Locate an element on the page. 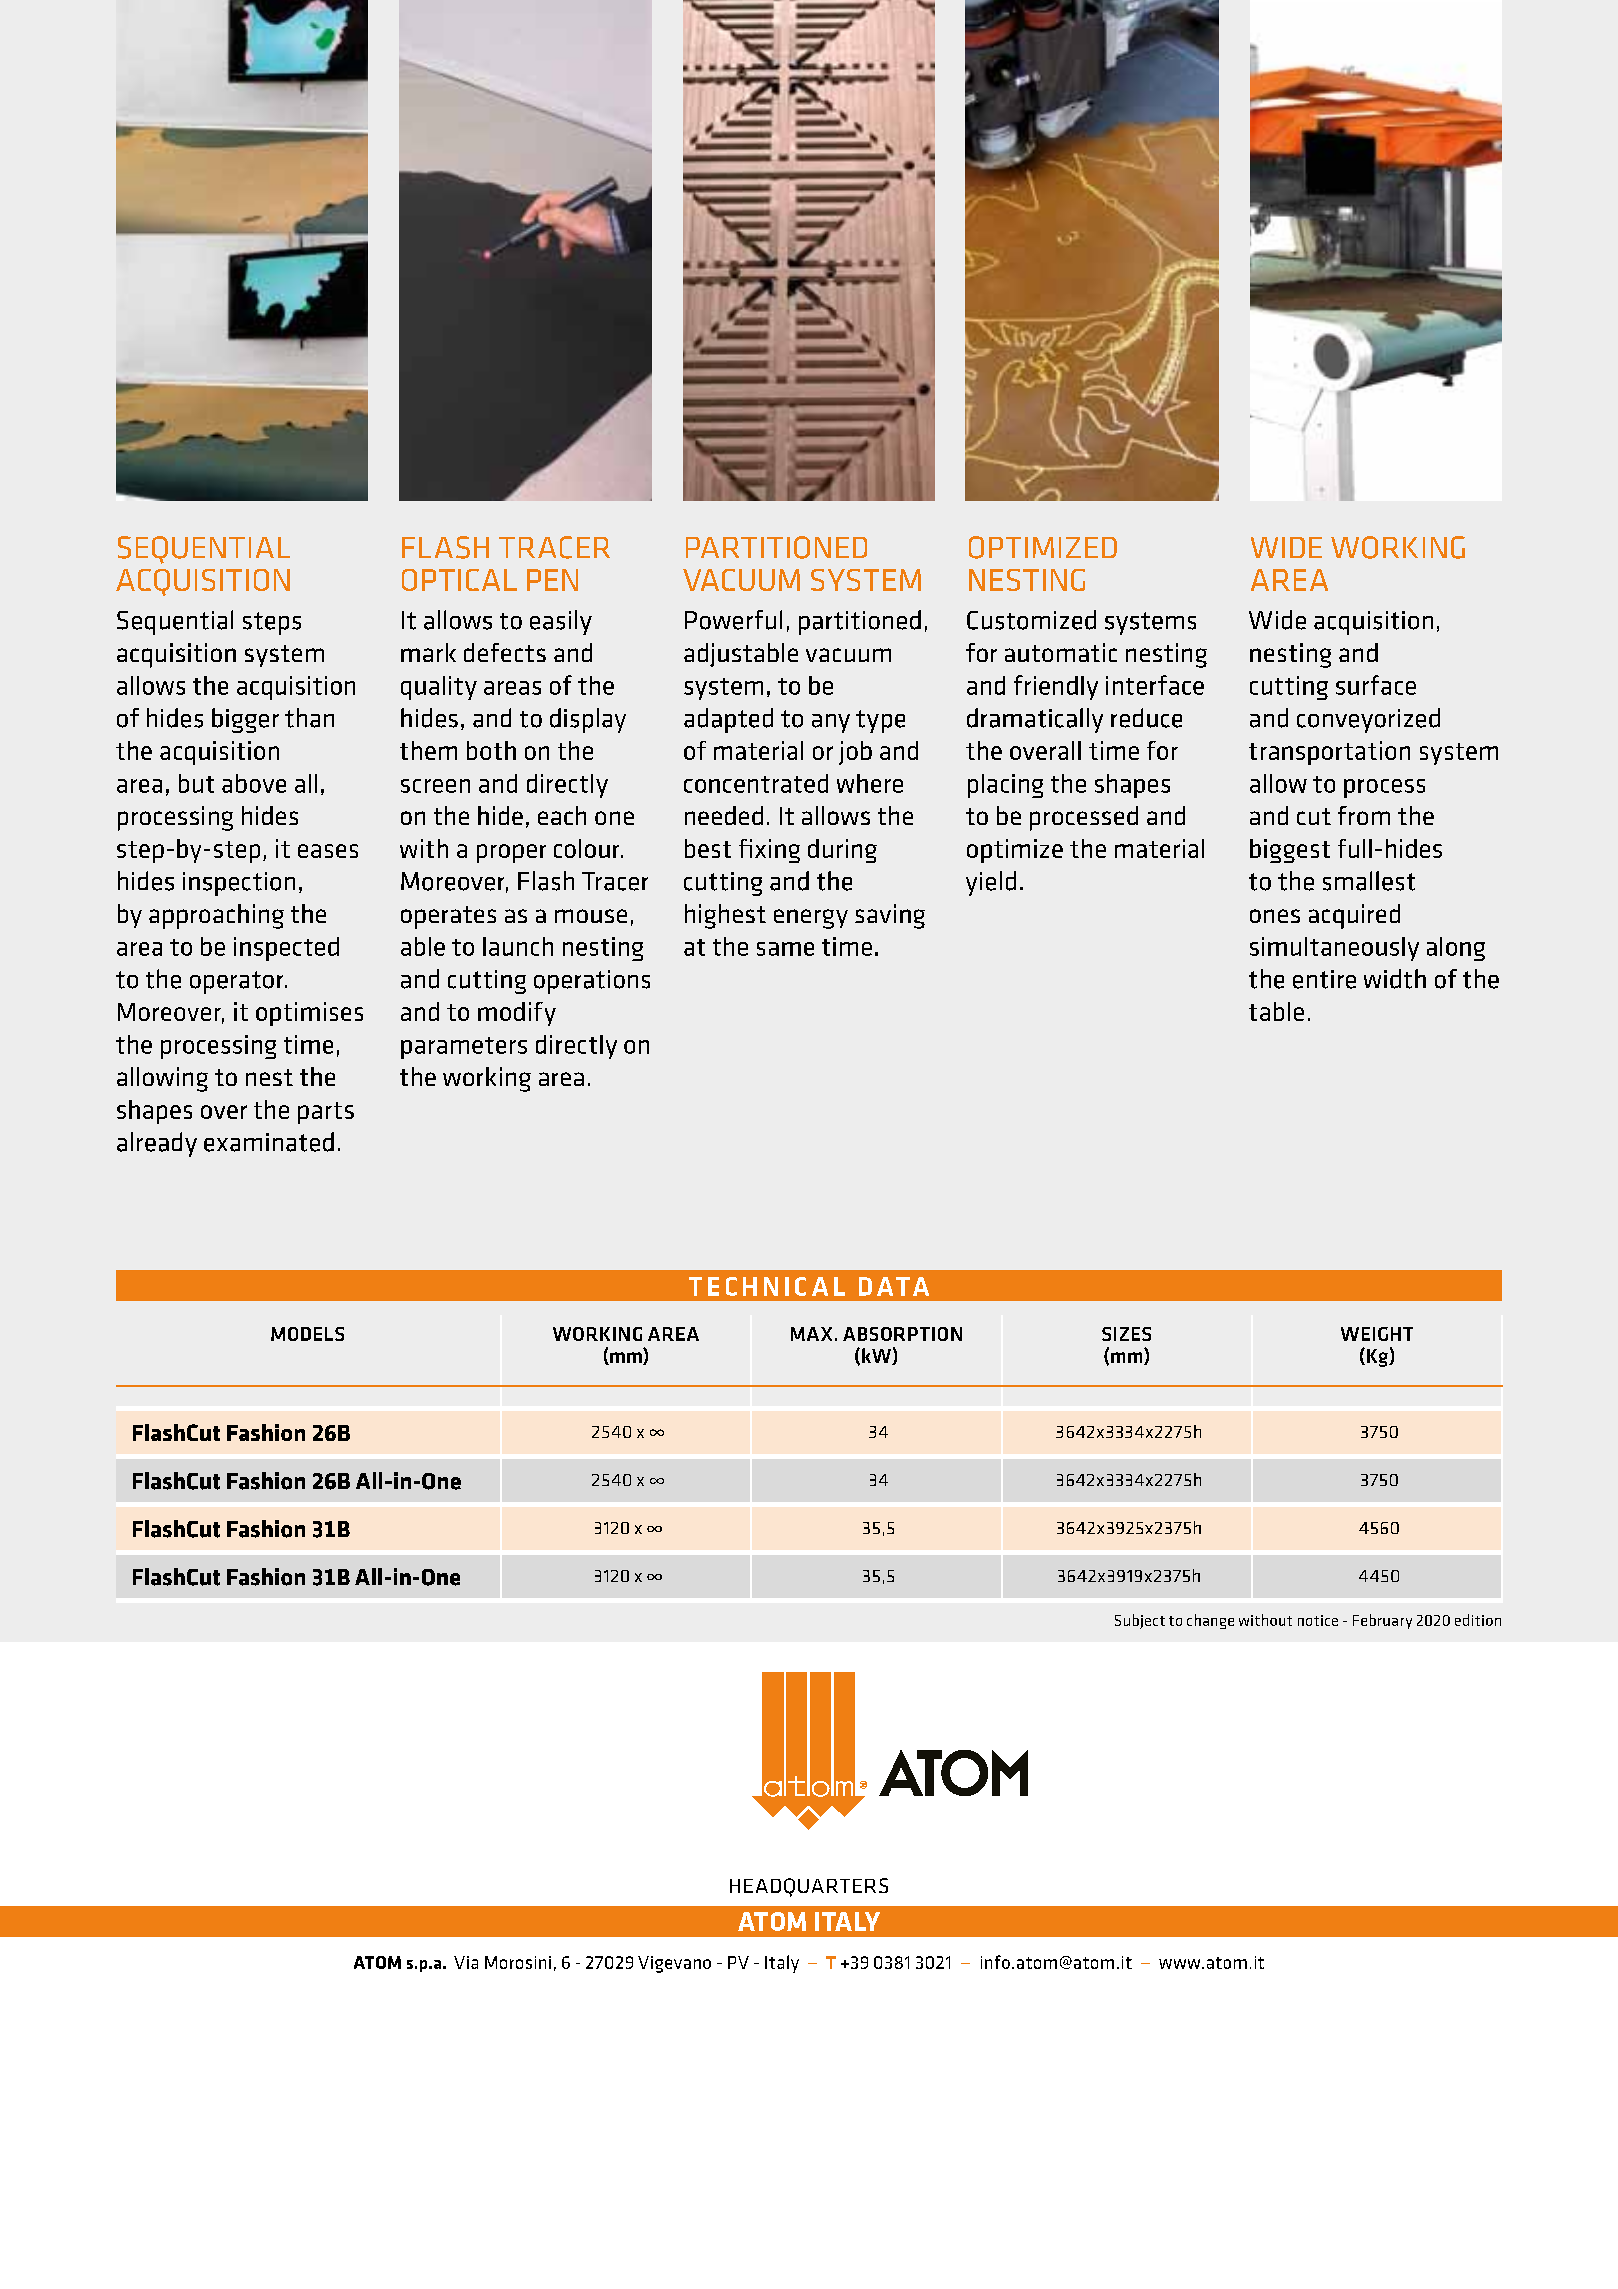 The height and width of the page is (2289, 1618). notice is located at coordinates (1318, 1620).
